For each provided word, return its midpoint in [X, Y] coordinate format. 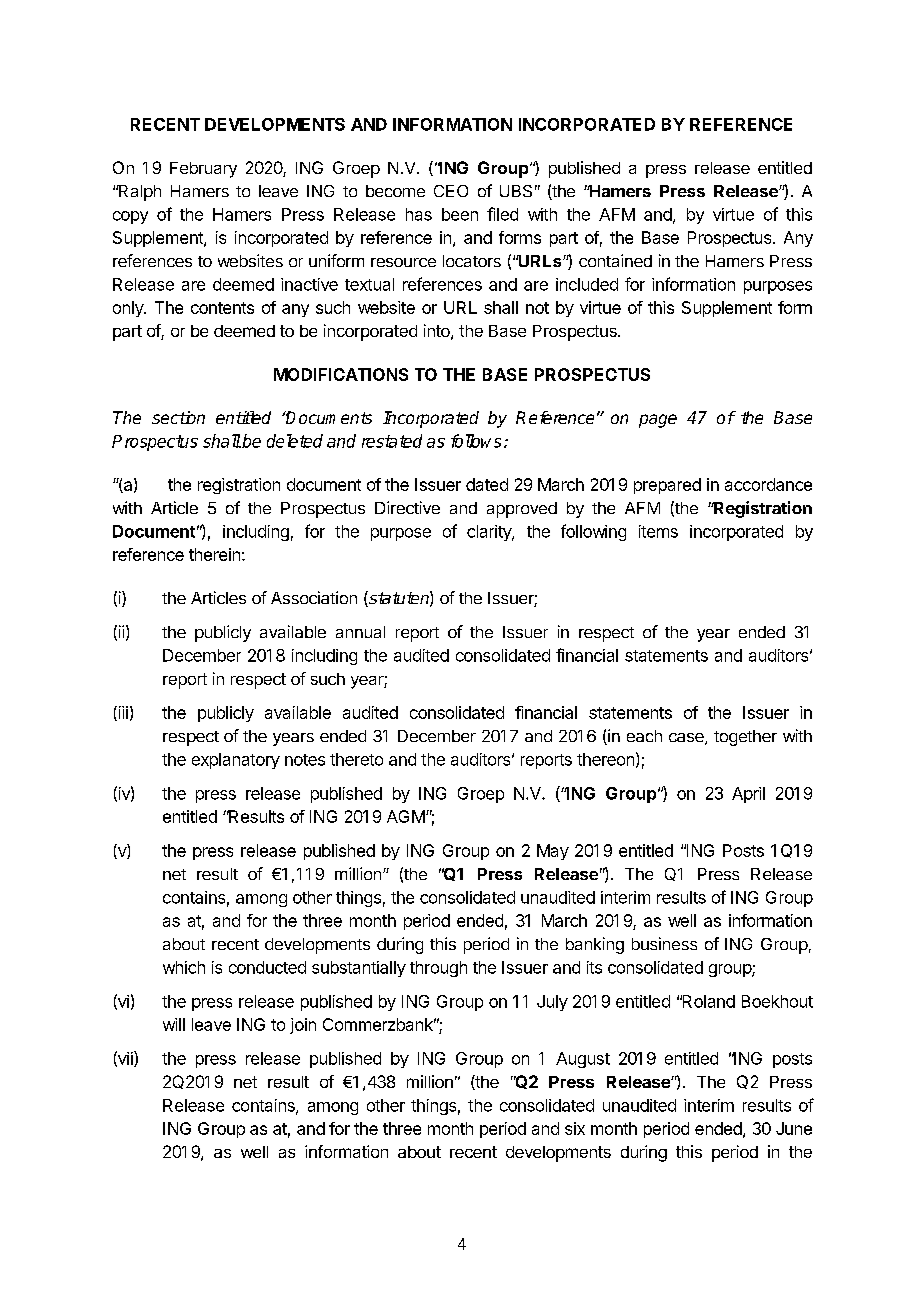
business [664, 943]
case [687, 739]
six [575, 1128]
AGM [406, 816]
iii [122, 713]
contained [615, 260]
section [178, 417]
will [174, 1024]
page [658, 421]
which [184, 967]
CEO [451, 191]
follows [476, 441]
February [203, 170]
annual [360, 632]
